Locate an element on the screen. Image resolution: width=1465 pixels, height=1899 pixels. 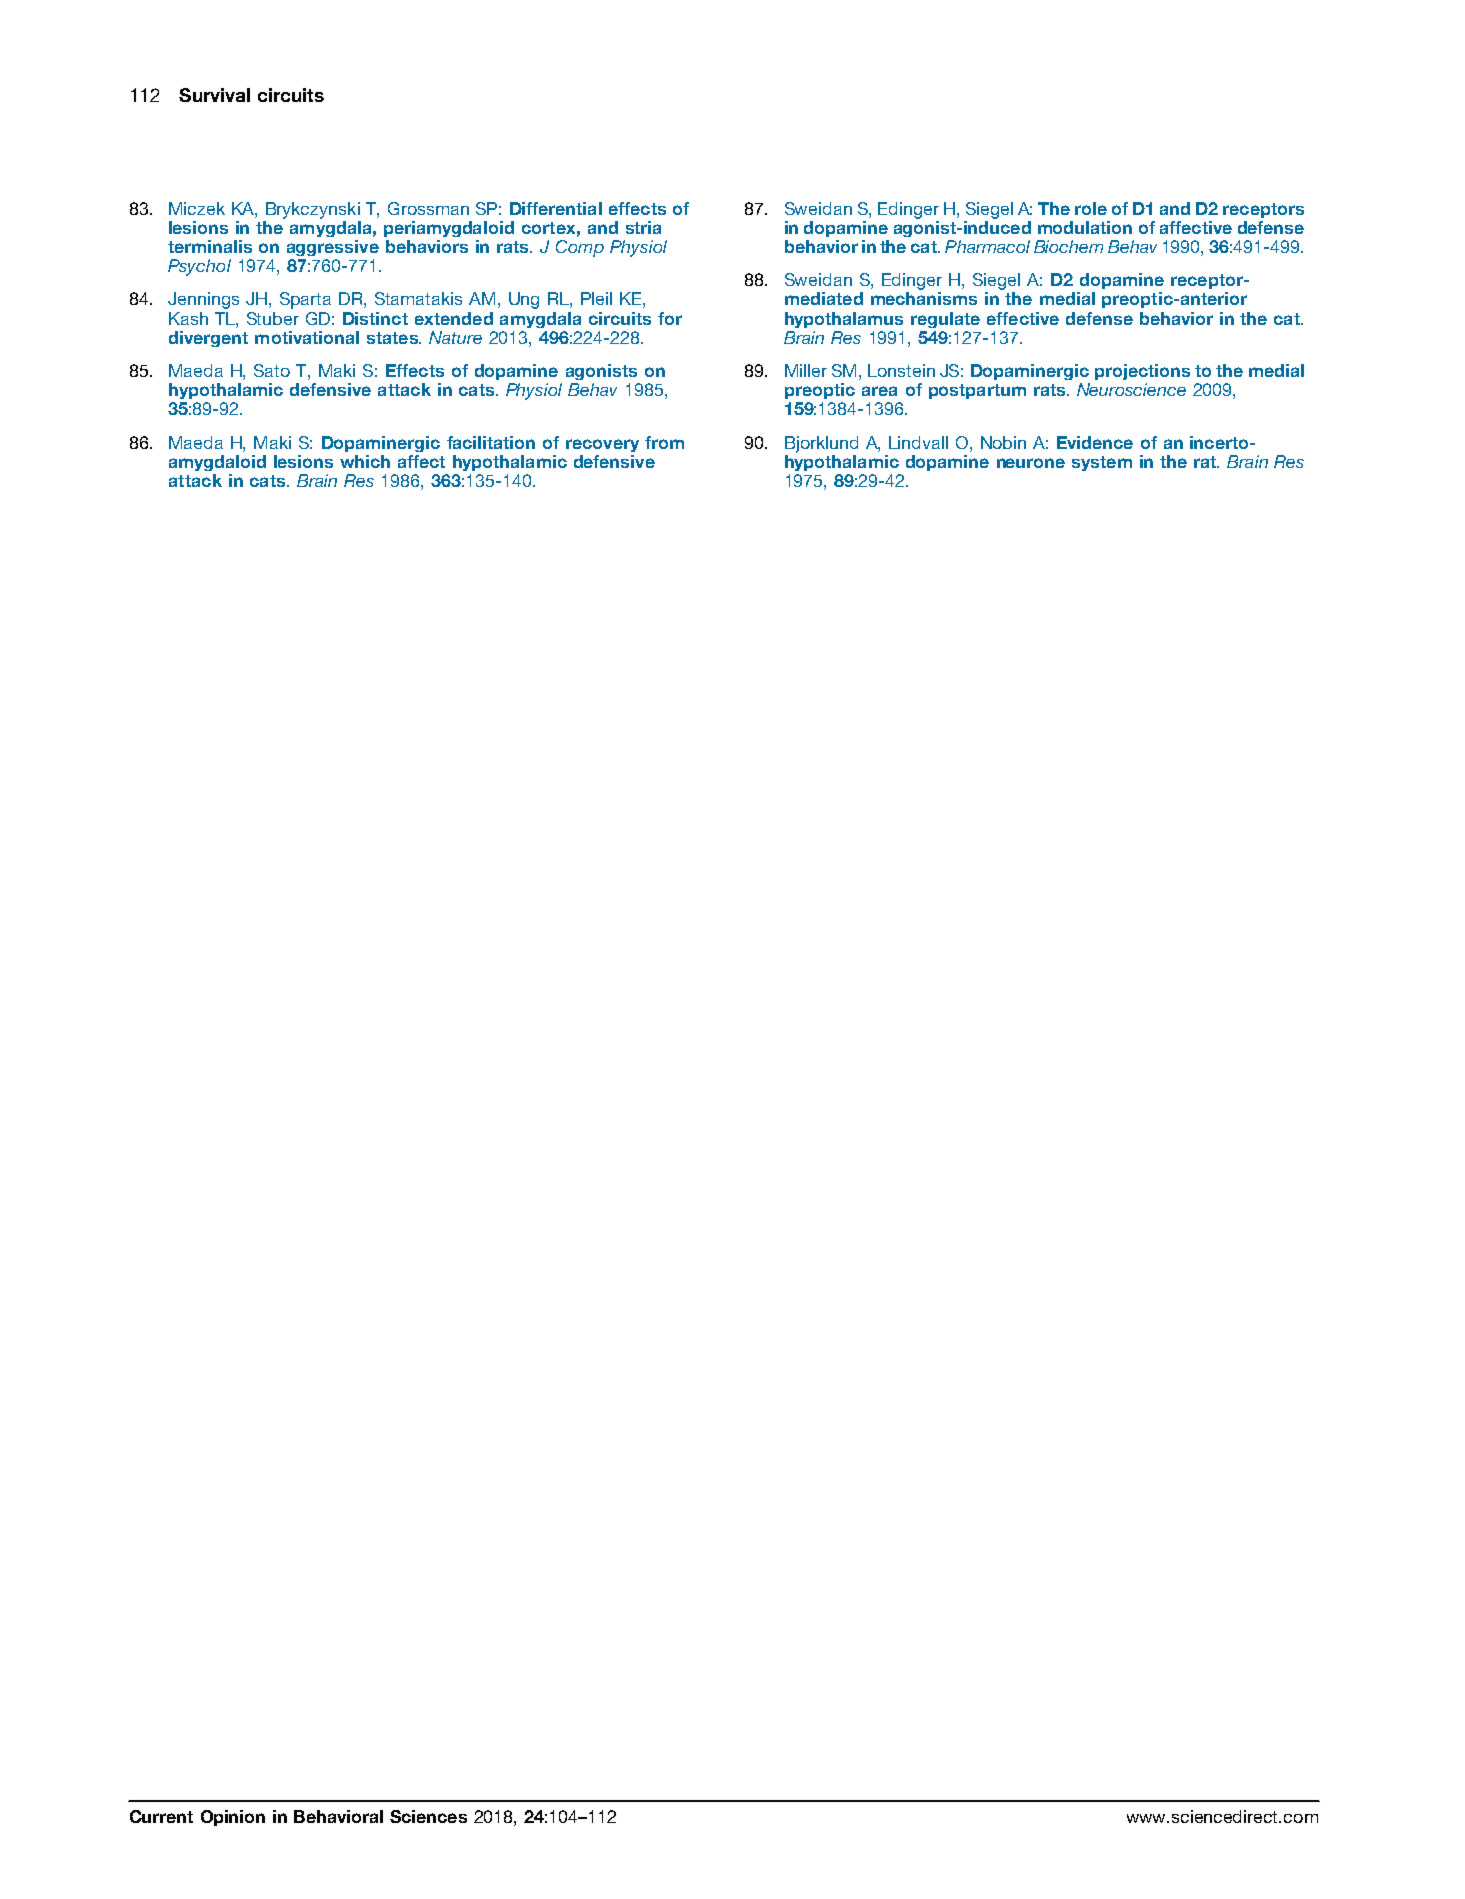
Differential is located at coordinates (556, 208).
